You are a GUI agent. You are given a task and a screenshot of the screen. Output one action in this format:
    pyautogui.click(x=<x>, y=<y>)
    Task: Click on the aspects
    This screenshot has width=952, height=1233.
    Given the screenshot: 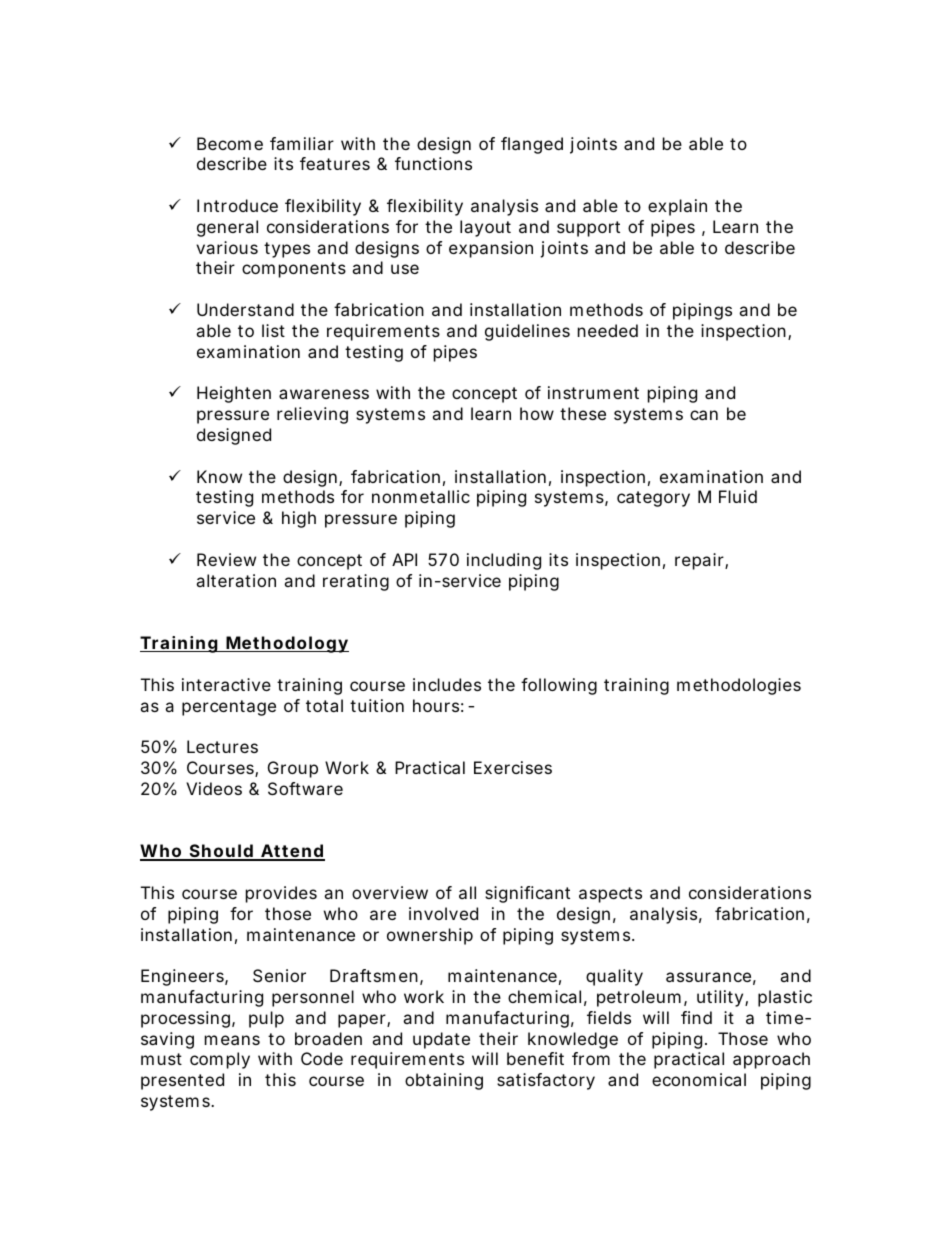 What is the action you would take?
    pyautogui.click(x=610, y=895)
